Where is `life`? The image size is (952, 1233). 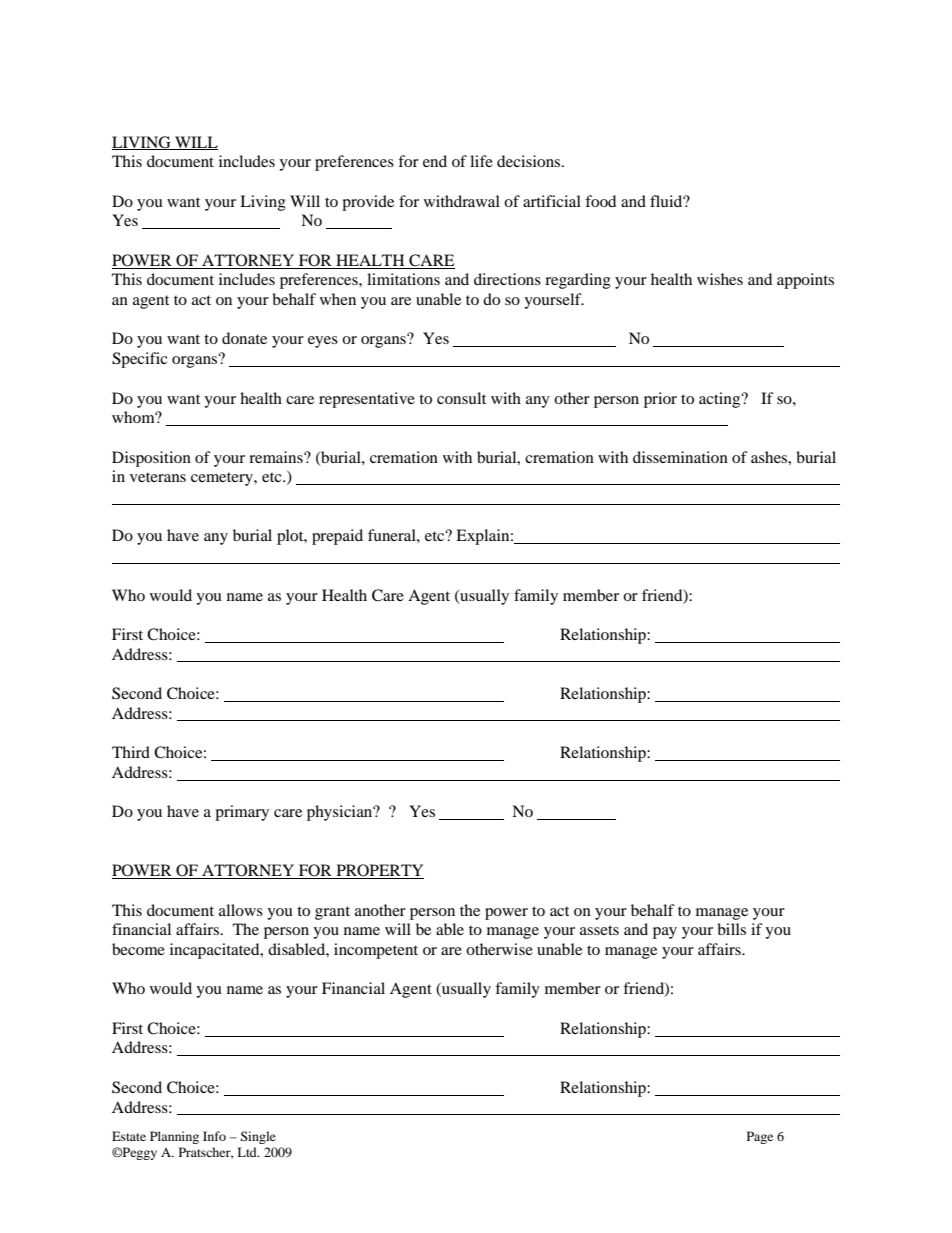 life is located at coordinates (481, 161).
